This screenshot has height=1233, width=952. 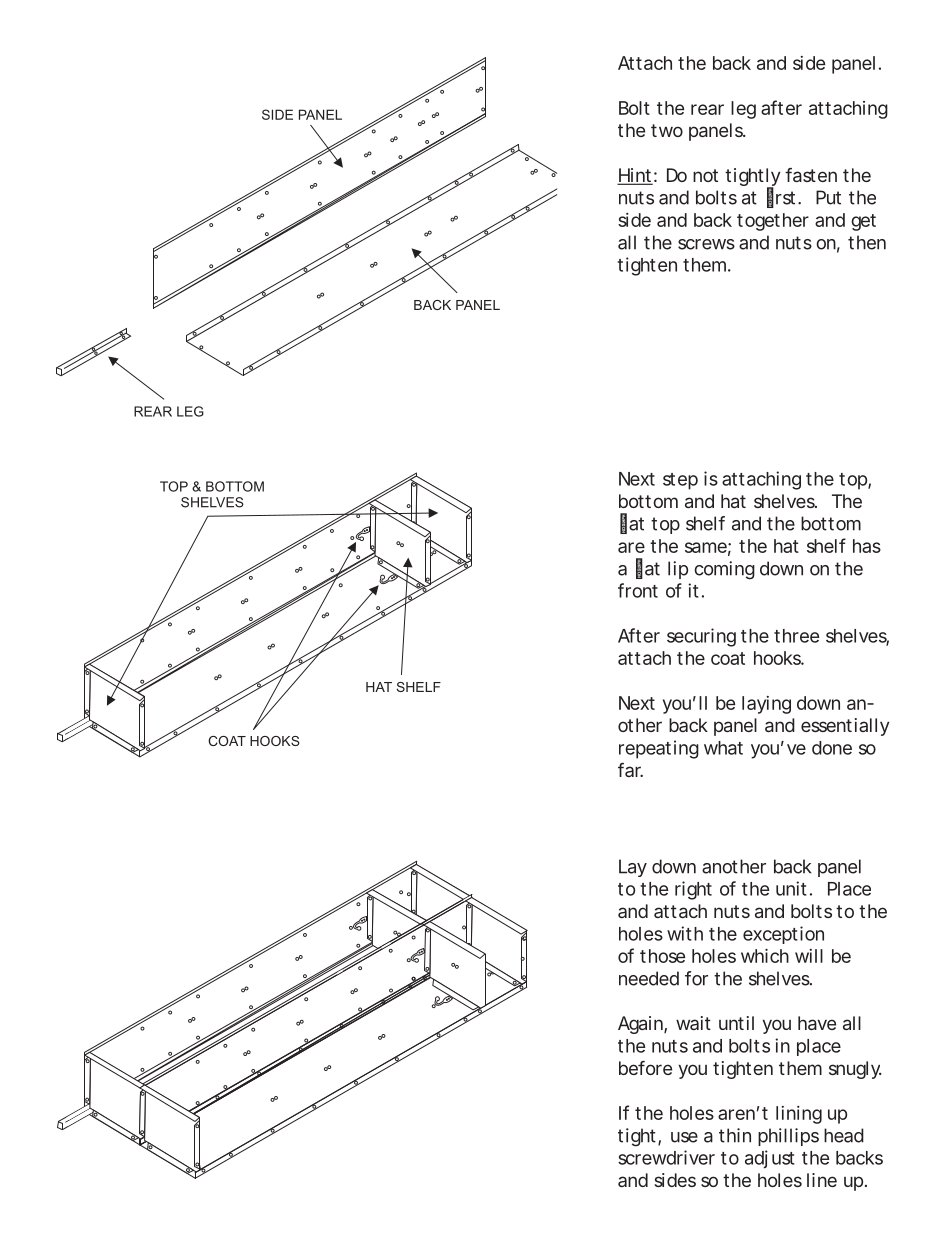 I want to click on coming, so click(x=724, y=570).
